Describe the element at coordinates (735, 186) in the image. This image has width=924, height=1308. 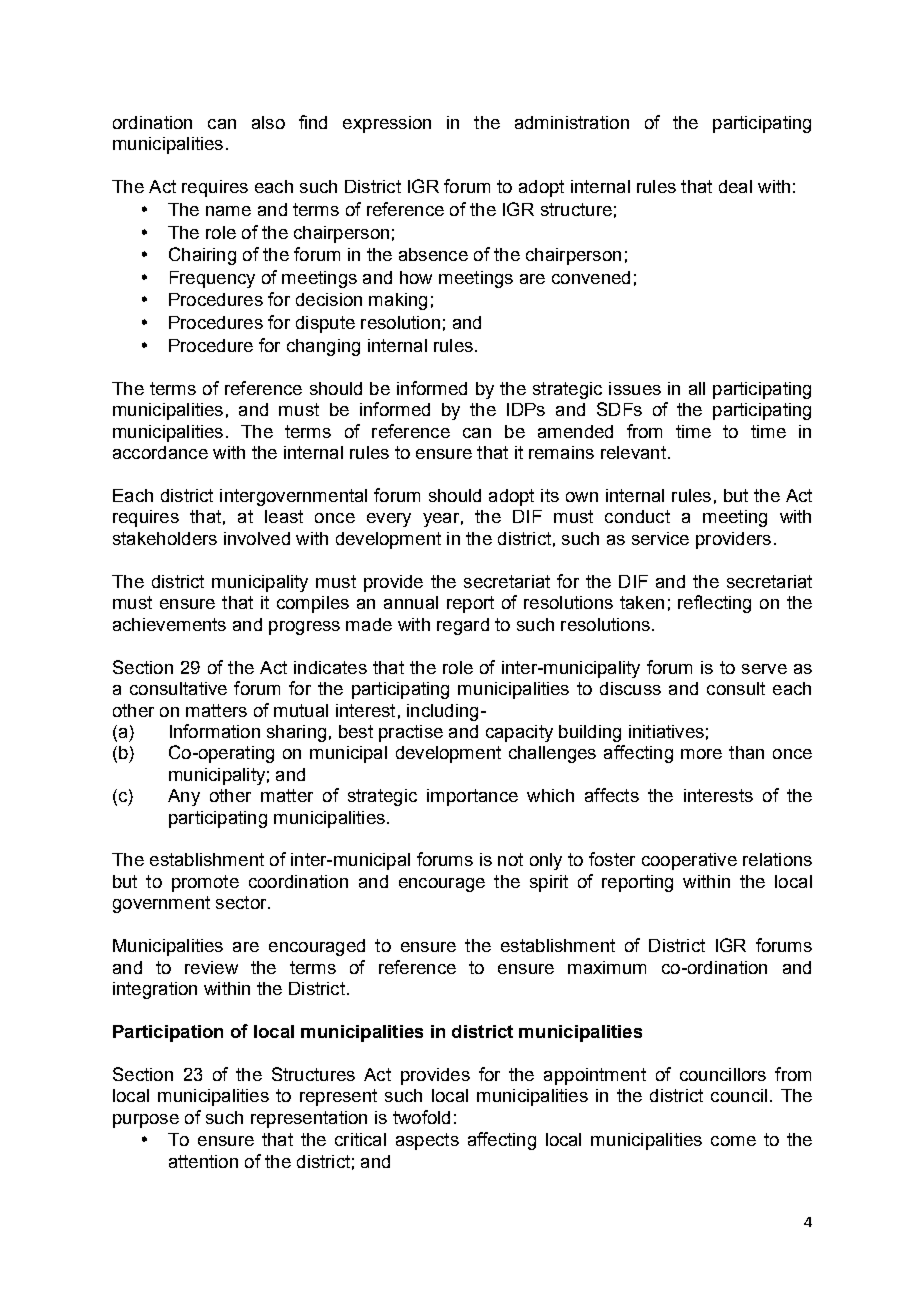
I see `deal` at that location.
